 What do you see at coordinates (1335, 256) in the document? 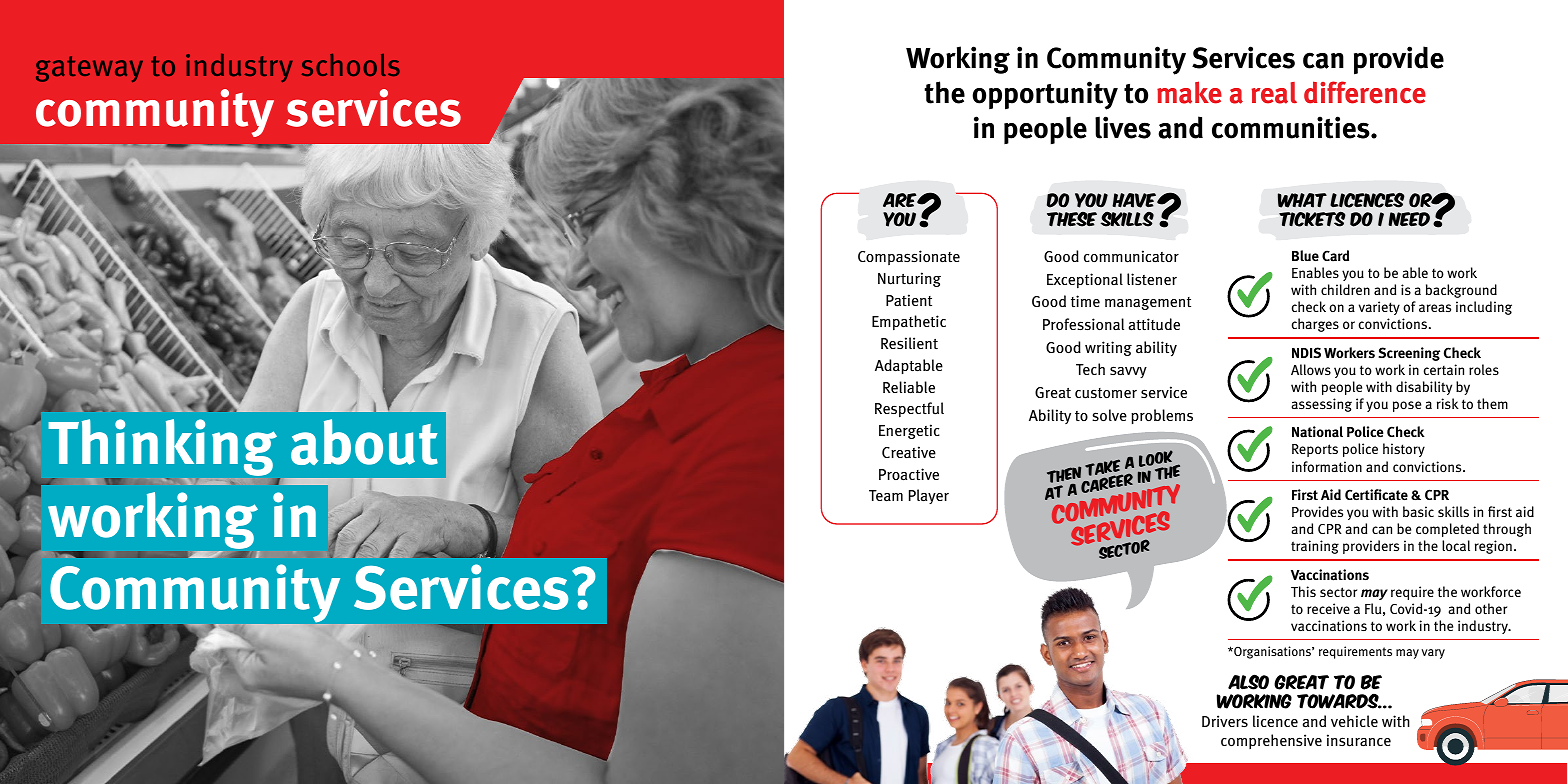
I see `Card` at bounding box center [1335, 256].
